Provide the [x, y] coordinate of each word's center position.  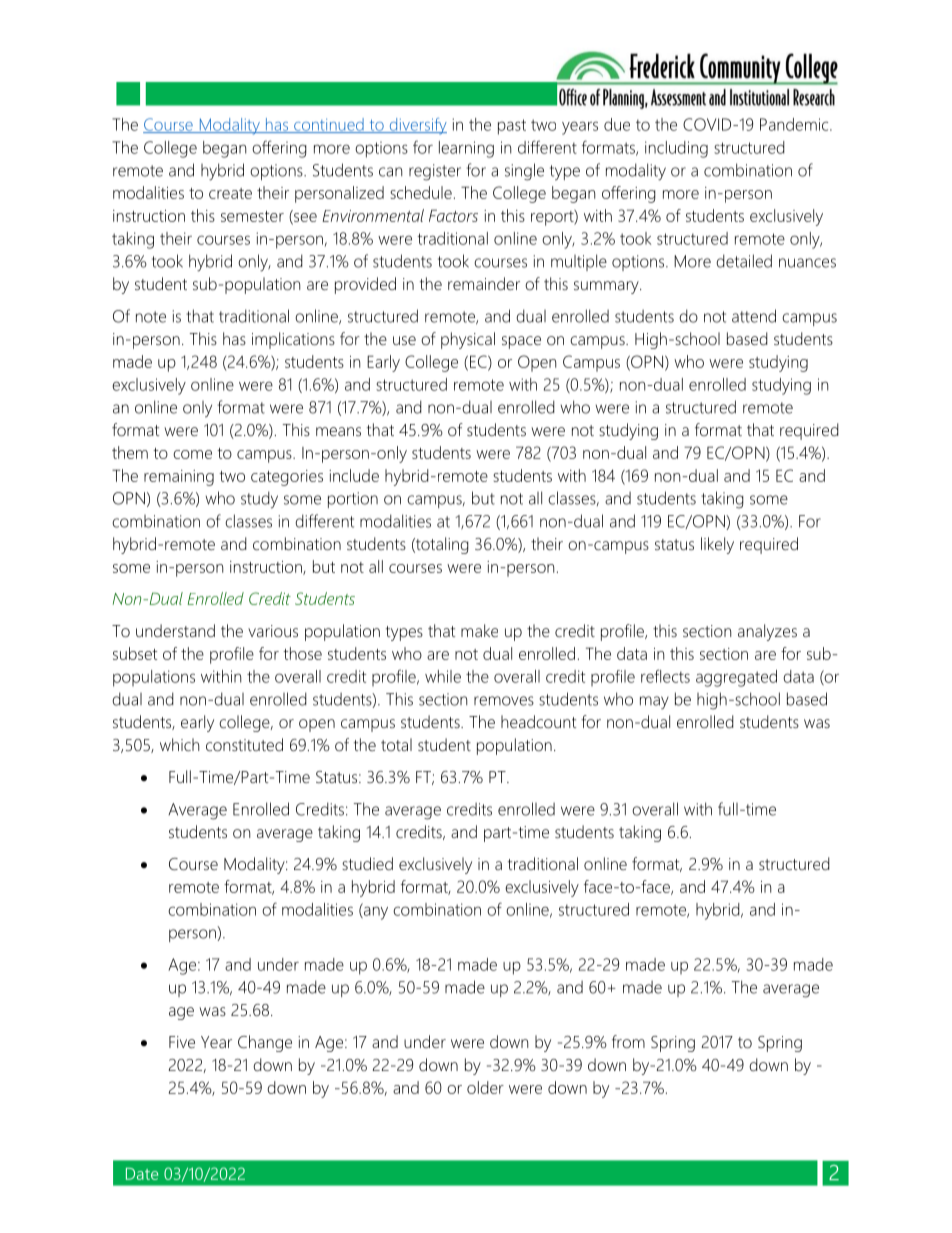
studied [367, 863]
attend [754, 316]
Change [265, 1043]
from [628, 1041]
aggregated [736, 678]
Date [142, 1174]
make [479, 630]
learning [466, 149]
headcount [538, 721]
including [676, 149]
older [485, 1087]
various [273, 631]
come [192, 454]
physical [468, 340]
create [230, 193]
